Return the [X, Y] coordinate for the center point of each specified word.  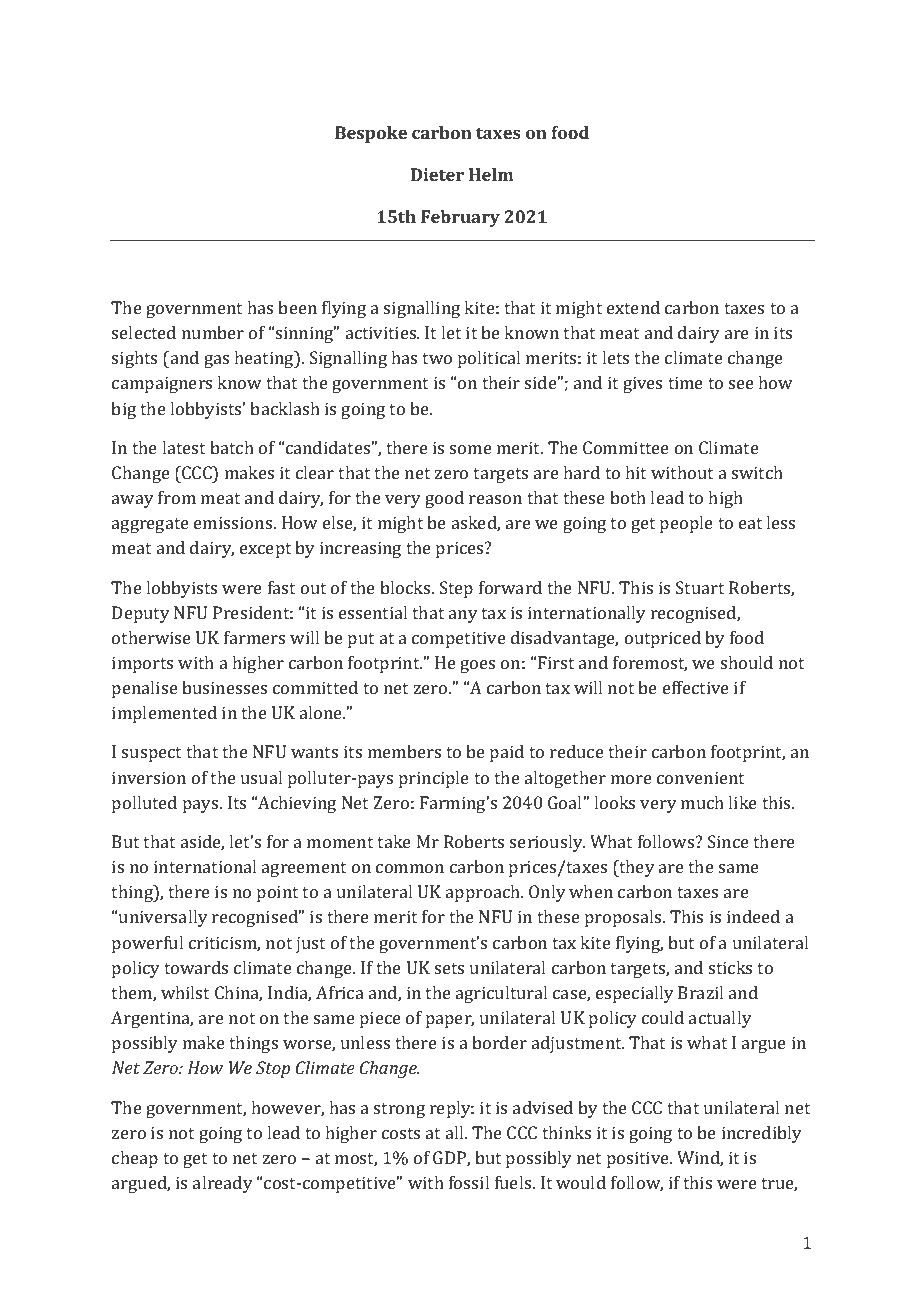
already [223, 1184]
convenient [700, 777]
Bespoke [371, 134]
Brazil [700, 992]
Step [456, 589]
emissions [234, 522]
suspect [151, 754]
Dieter [437, 174]
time [685, 382]
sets [449, 968]
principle [434, 779]
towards [196, 967]
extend [633, 307]
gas [216, 361]
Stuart [700, 587]
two [437, 358]
